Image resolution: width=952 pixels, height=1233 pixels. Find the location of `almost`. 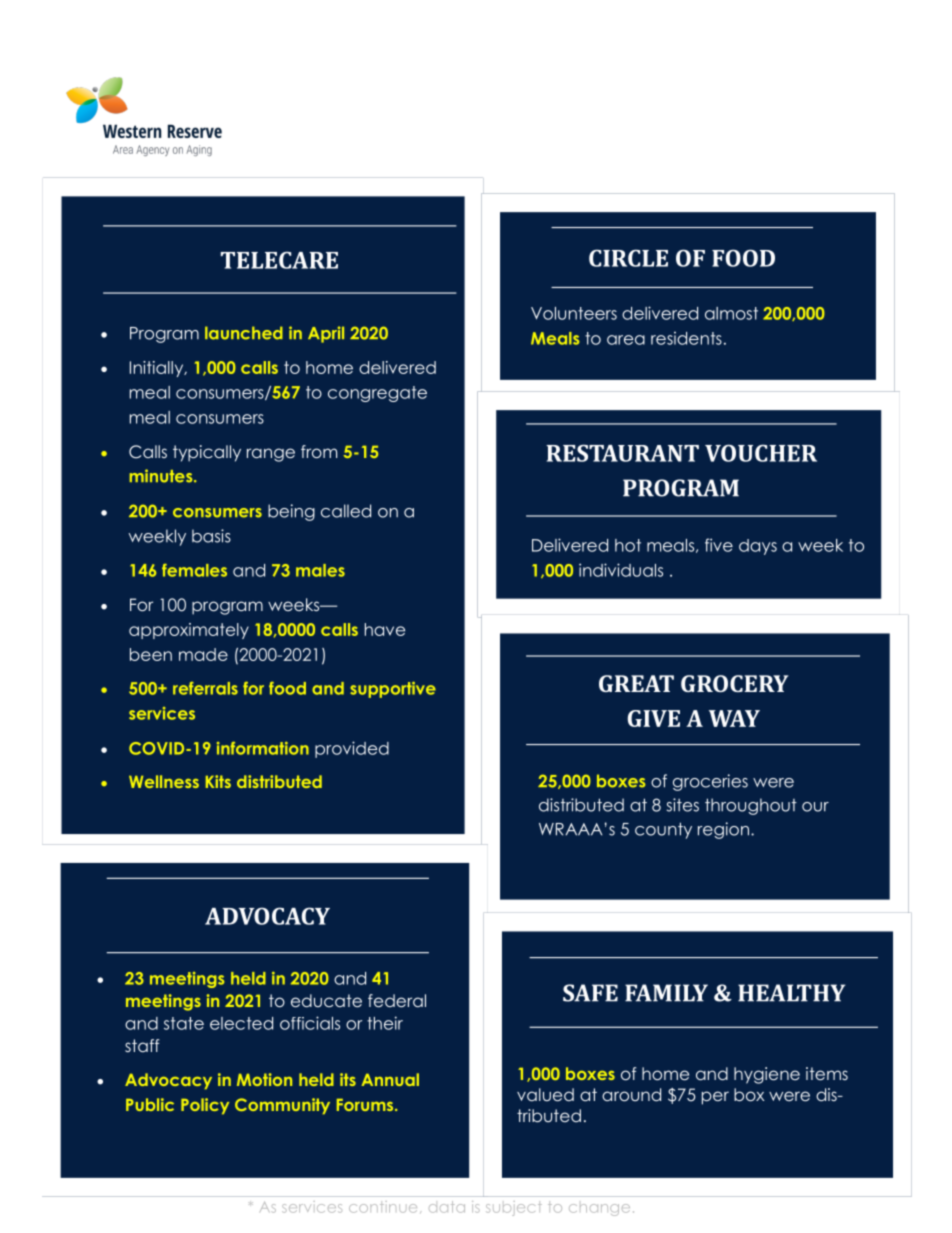

almost is located at coordinates (731, 313).
